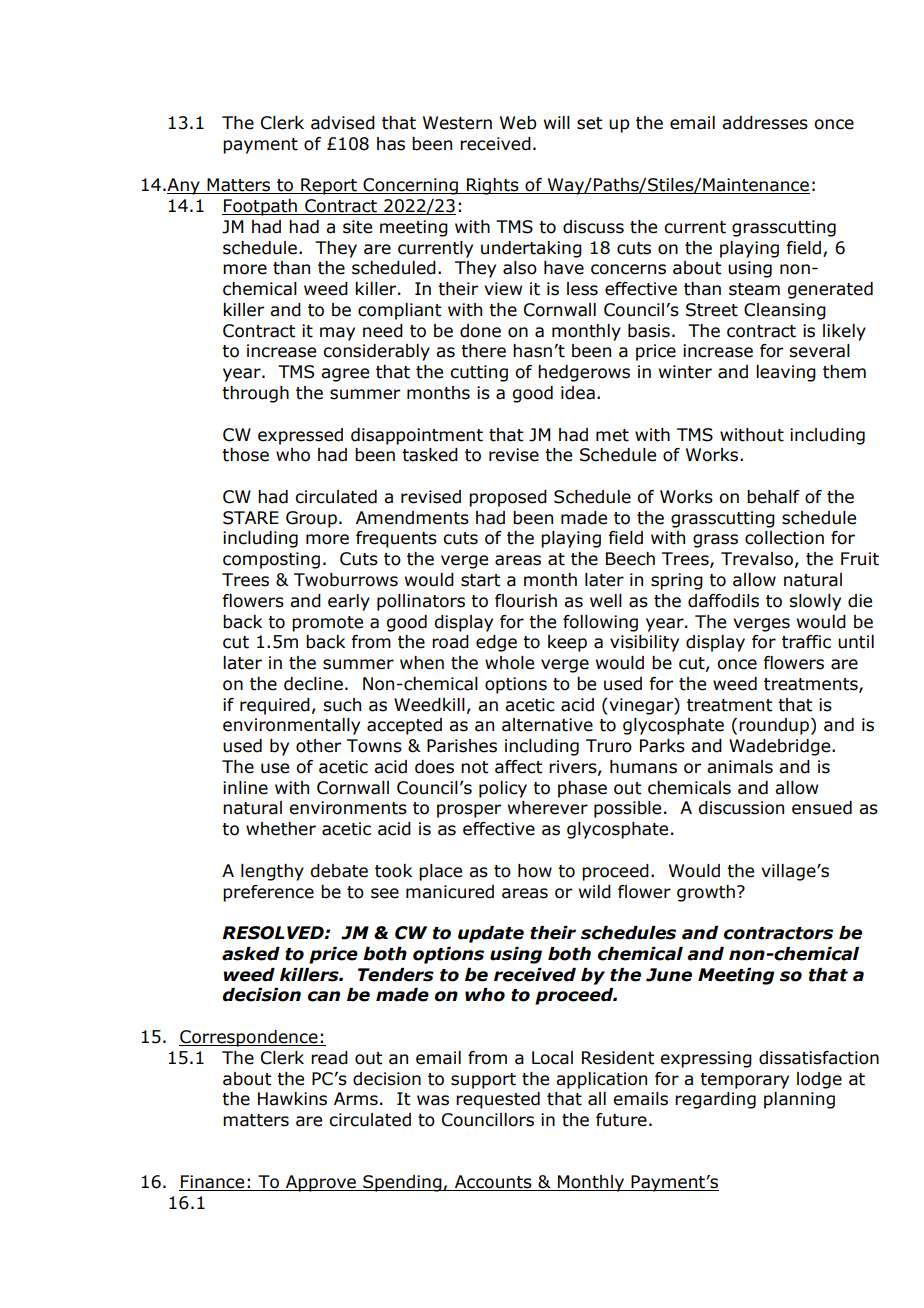  Describe the element at coordinates (806, 642) in the document. I see `traffic` at that location.
